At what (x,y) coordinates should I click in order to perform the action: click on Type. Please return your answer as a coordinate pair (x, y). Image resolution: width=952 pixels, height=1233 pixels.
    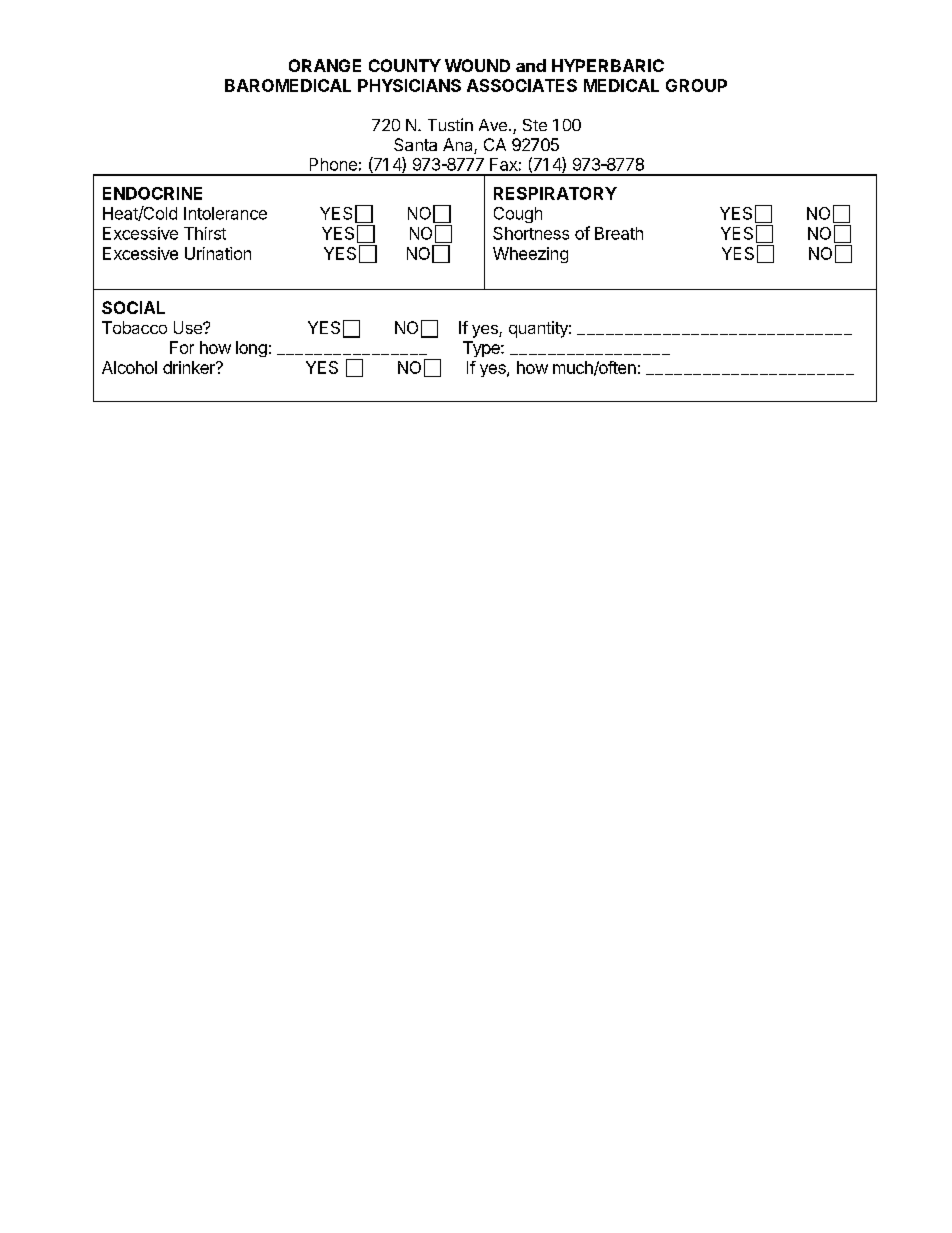
    Looking at the image, I should click on (482, 349).
